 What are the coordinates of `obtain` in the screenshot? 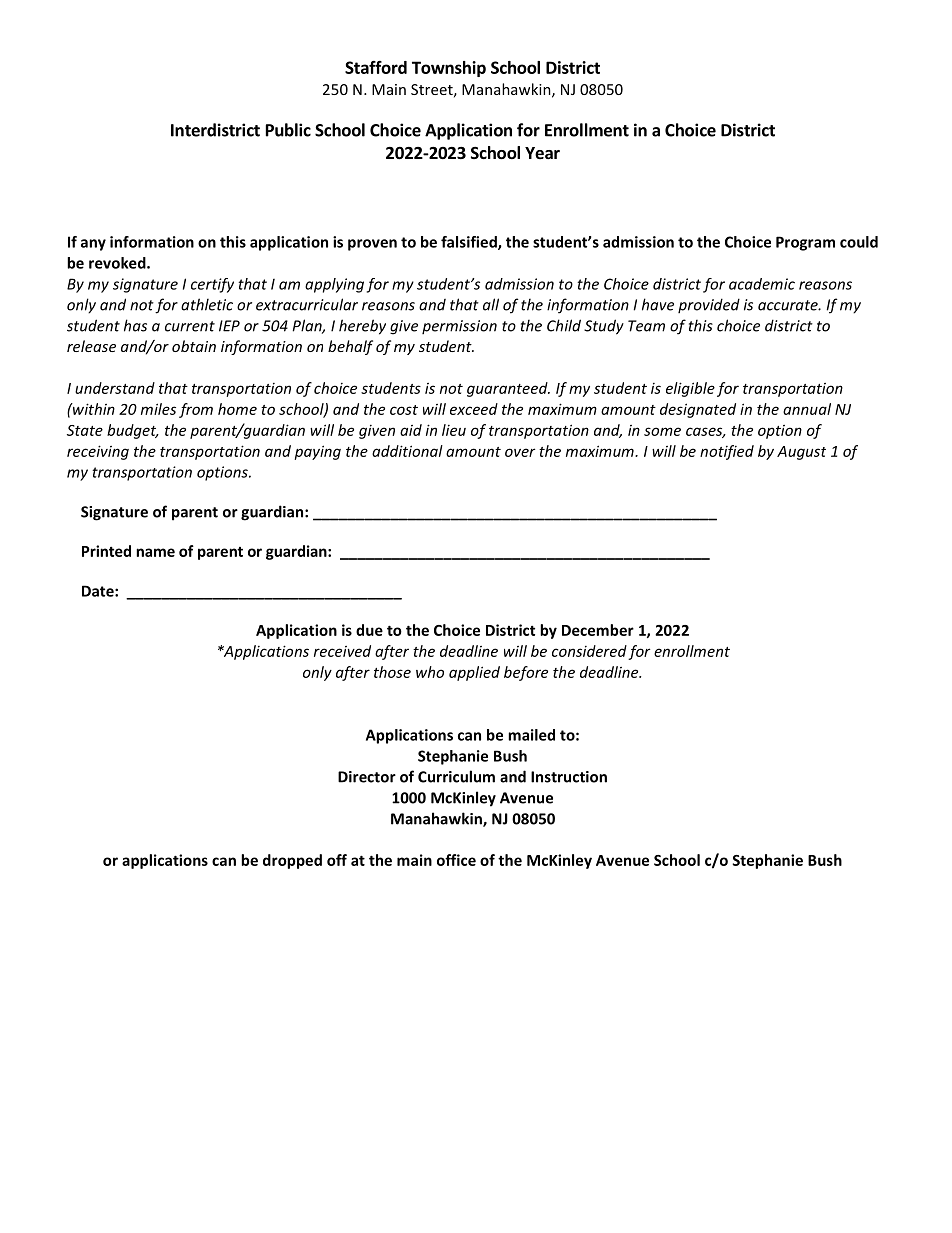 It's located at (194, 346).
